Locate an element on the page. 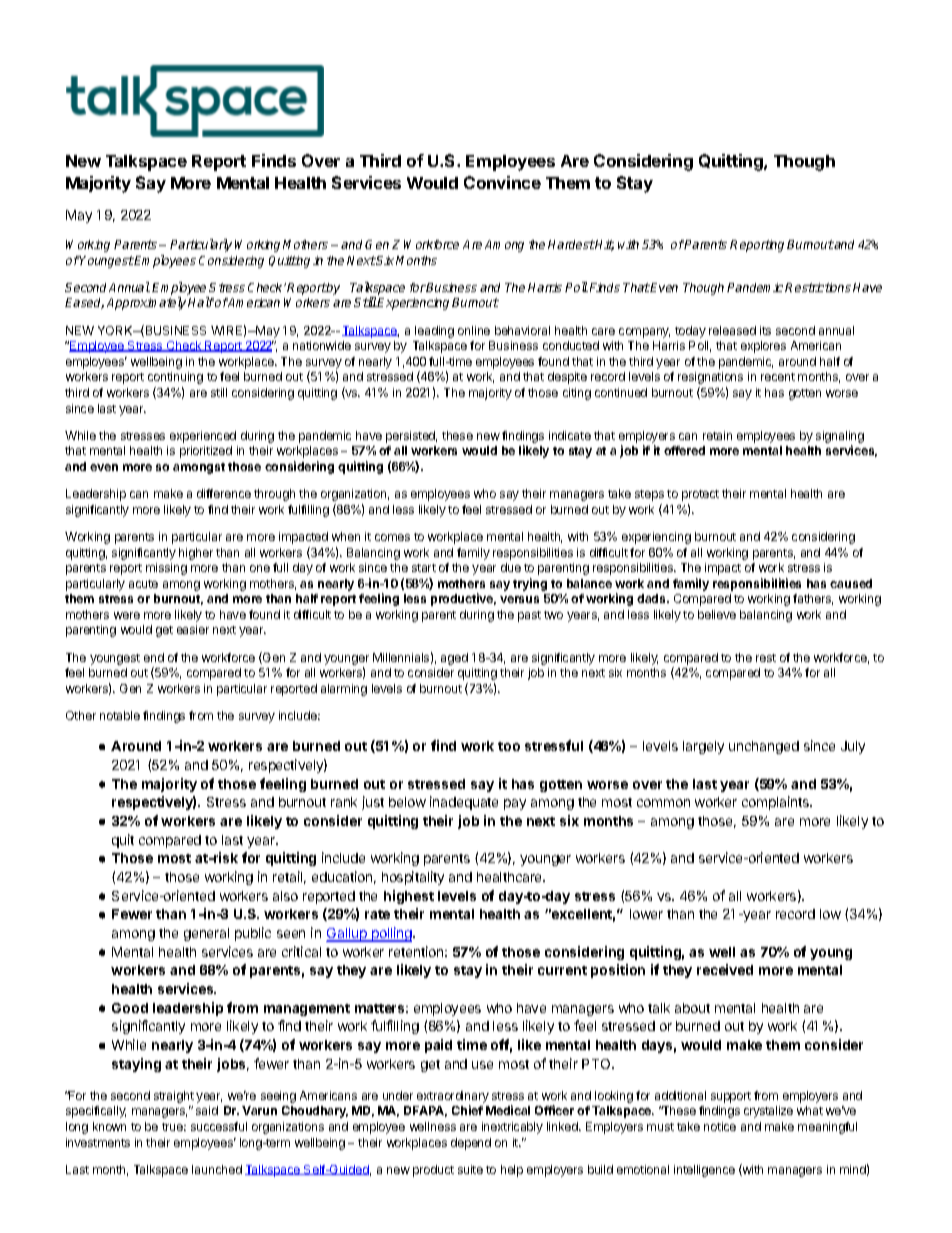 The image size is (952, 1233). notable is located at coordinates (120, 715).
